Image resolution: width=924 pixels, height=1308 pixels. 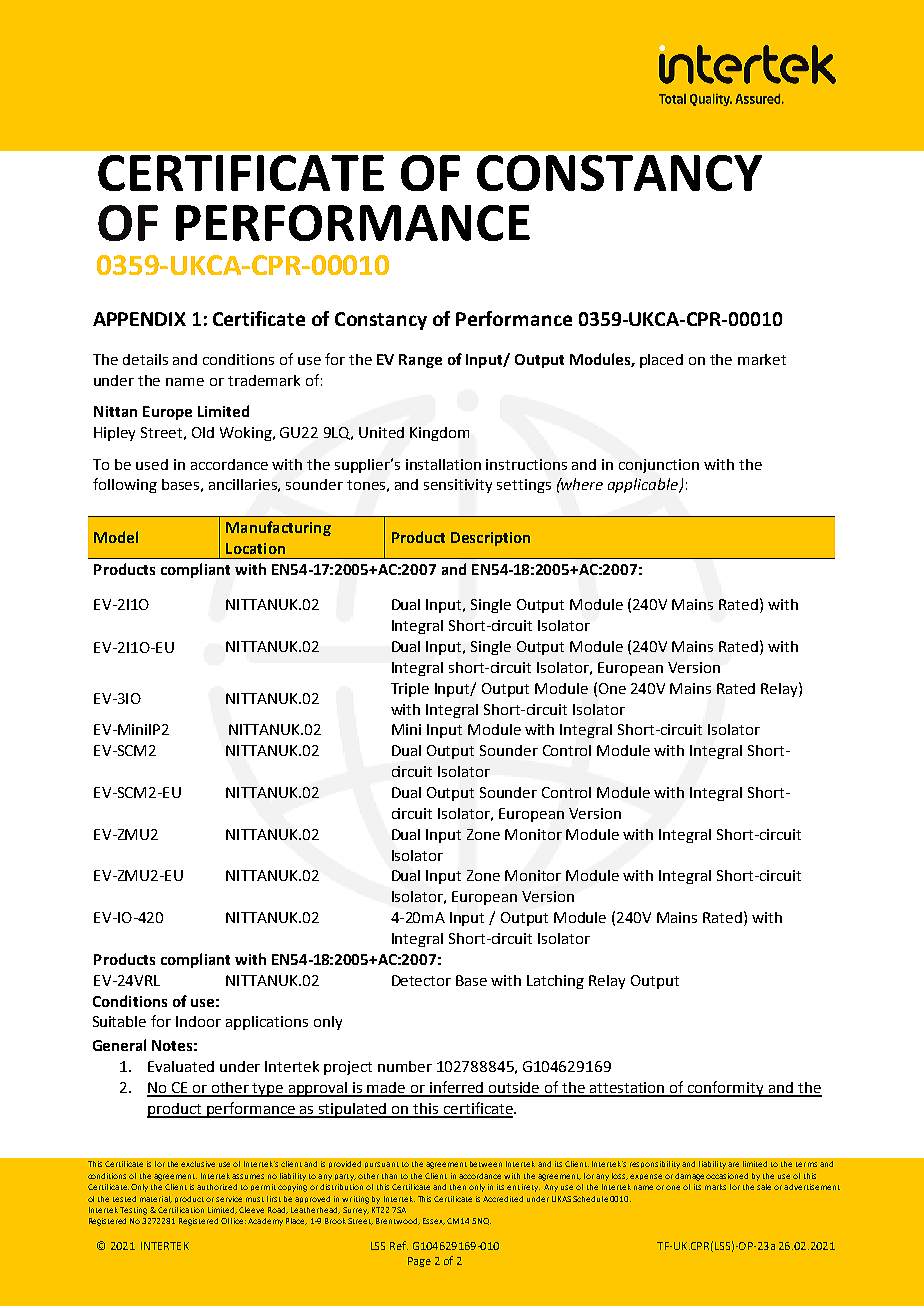 I want to click on Certification, so click(x=181, y=1210).
